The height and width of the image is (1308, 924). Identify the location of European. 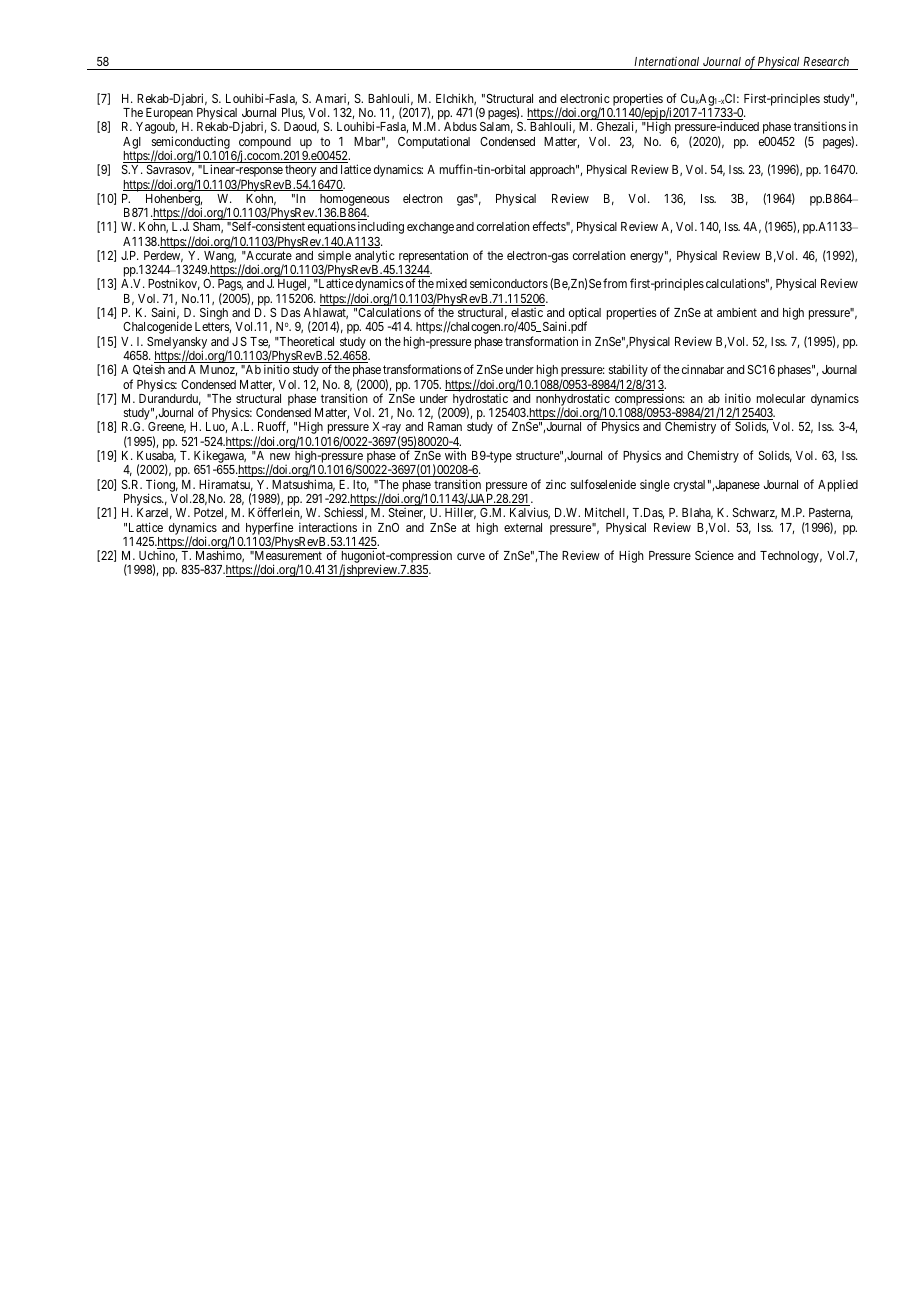
(169, 115).
